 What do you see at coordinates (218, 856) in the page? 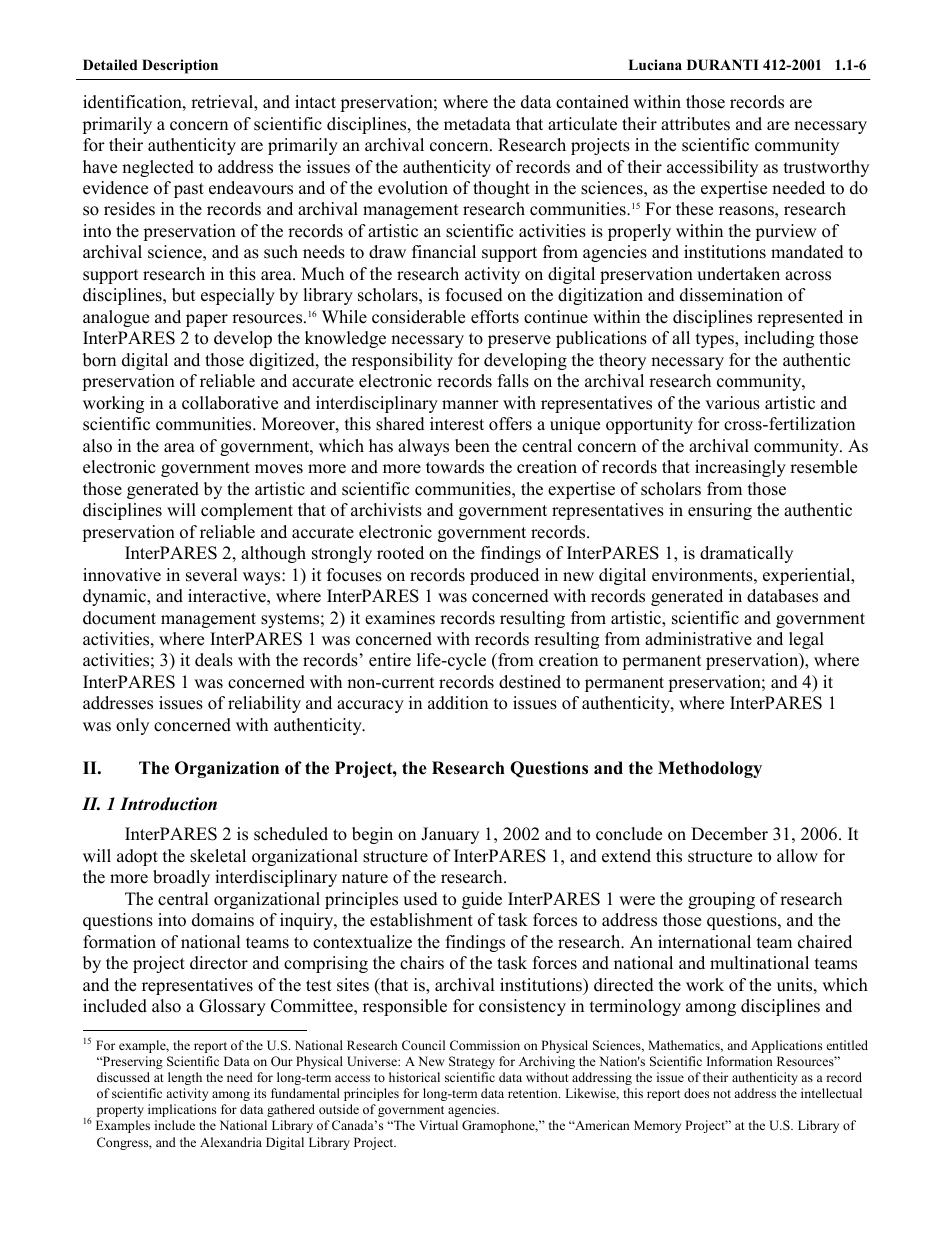
I see `skeletal` at bounding box center [218, 856].
